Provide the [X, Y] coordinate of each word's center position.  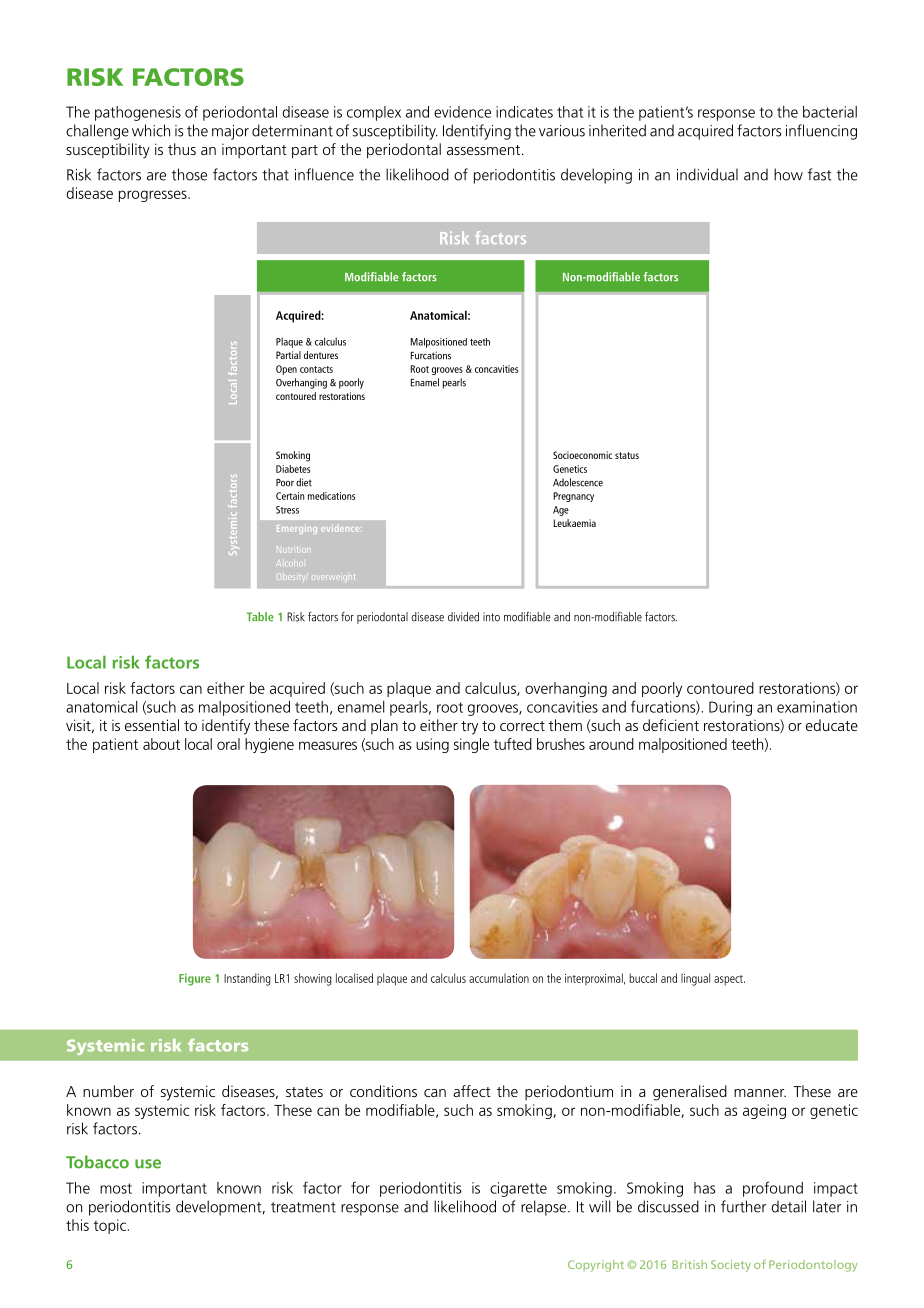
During [730, 708]
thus [182, 149]
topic [110, 1226]
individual [707, 174]
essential [152, 725]
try [469, 728]
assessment [485, 150]
